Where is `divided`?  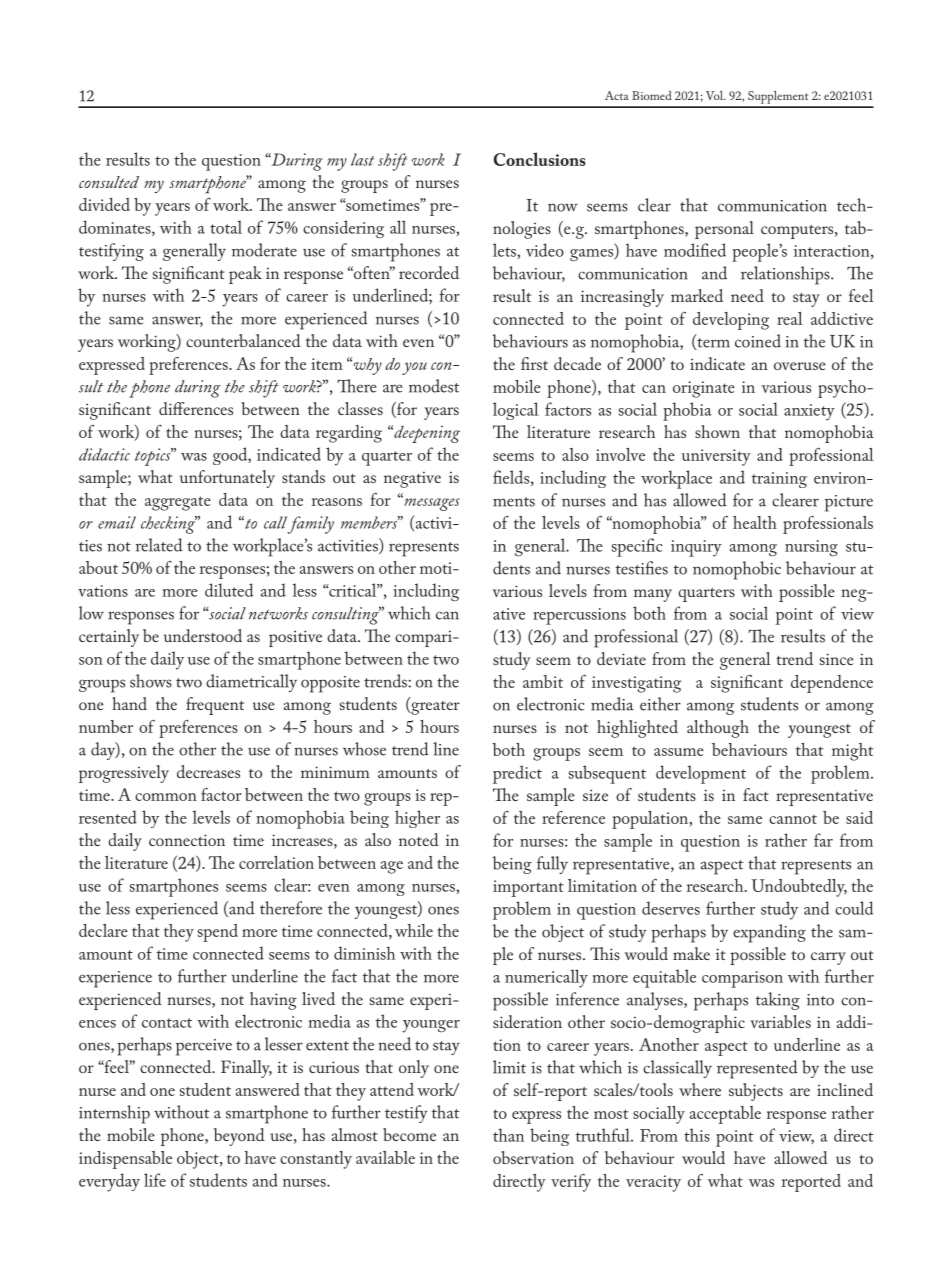 divided is located at coordinates (104, 204).
